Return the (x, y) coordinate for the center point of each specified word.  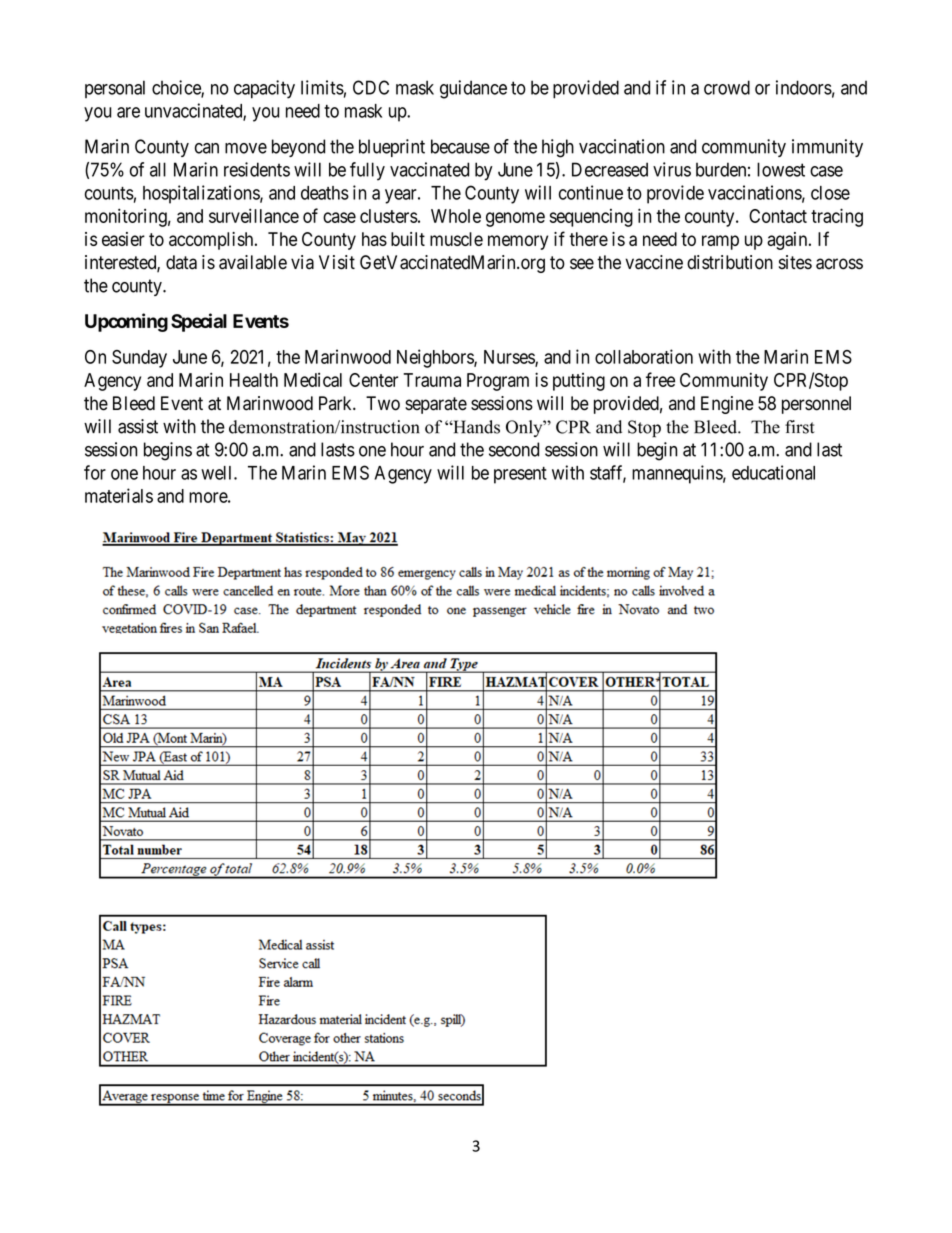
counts (109, 193)
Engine (727, 405)
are (128, 112)
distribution (730, 262)
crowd (727, 87)
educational (773, 472)
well (218, 473)
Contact (778, 216)
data (181, 262)
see (582, 264)
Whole (456, 216)
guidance (473, 89)
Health (254, 380)
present (520, 475)
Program (498, 382)
